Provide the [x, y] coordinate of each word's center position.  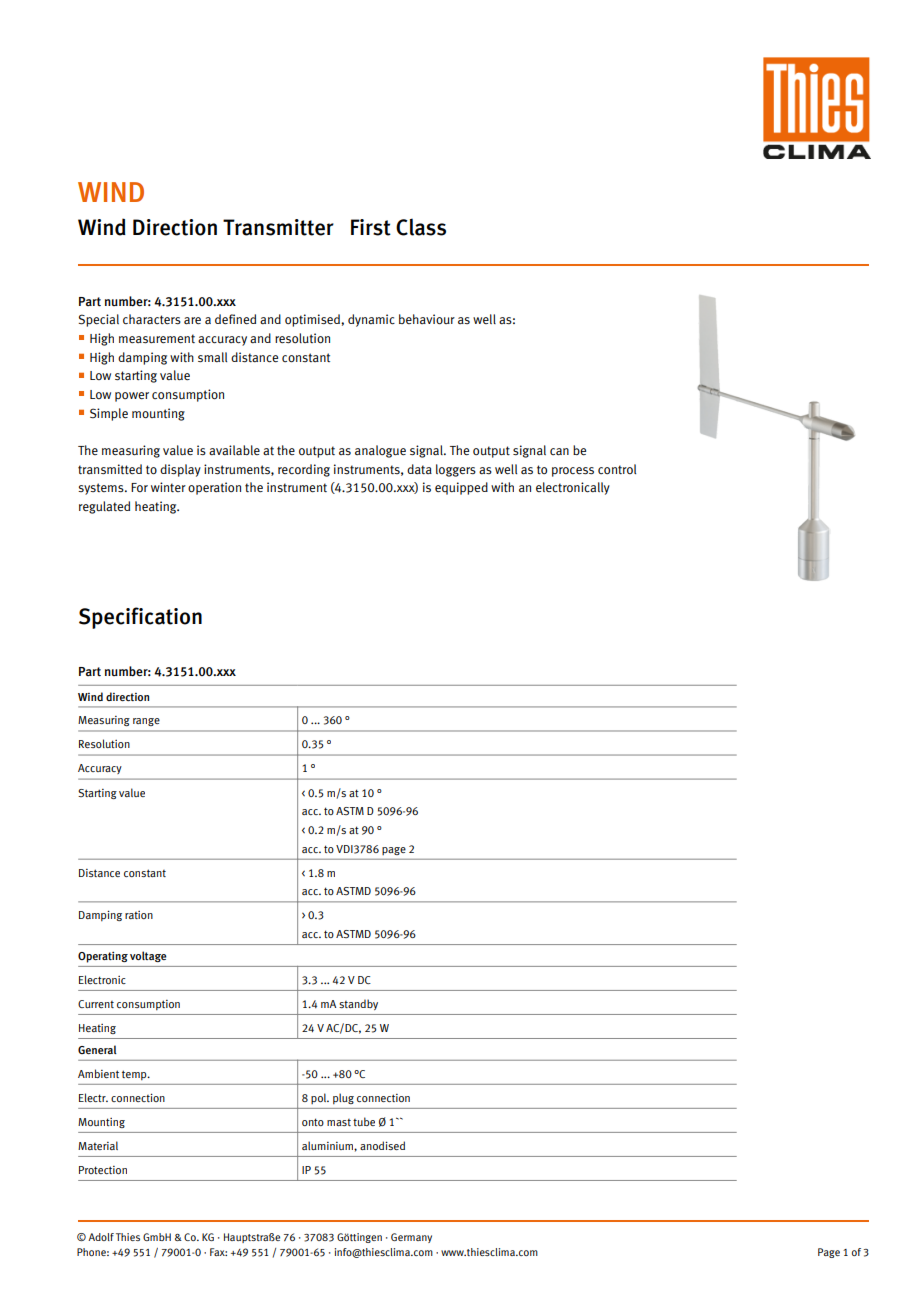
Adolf [101, 1237]
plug [343, 1099]
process [573, 472]
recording [304, 470]
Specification [140, 618]
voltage [148, 956]
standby [358, 1004]
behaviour [427, 319]
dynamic [371, 320]
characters [152, 319]
